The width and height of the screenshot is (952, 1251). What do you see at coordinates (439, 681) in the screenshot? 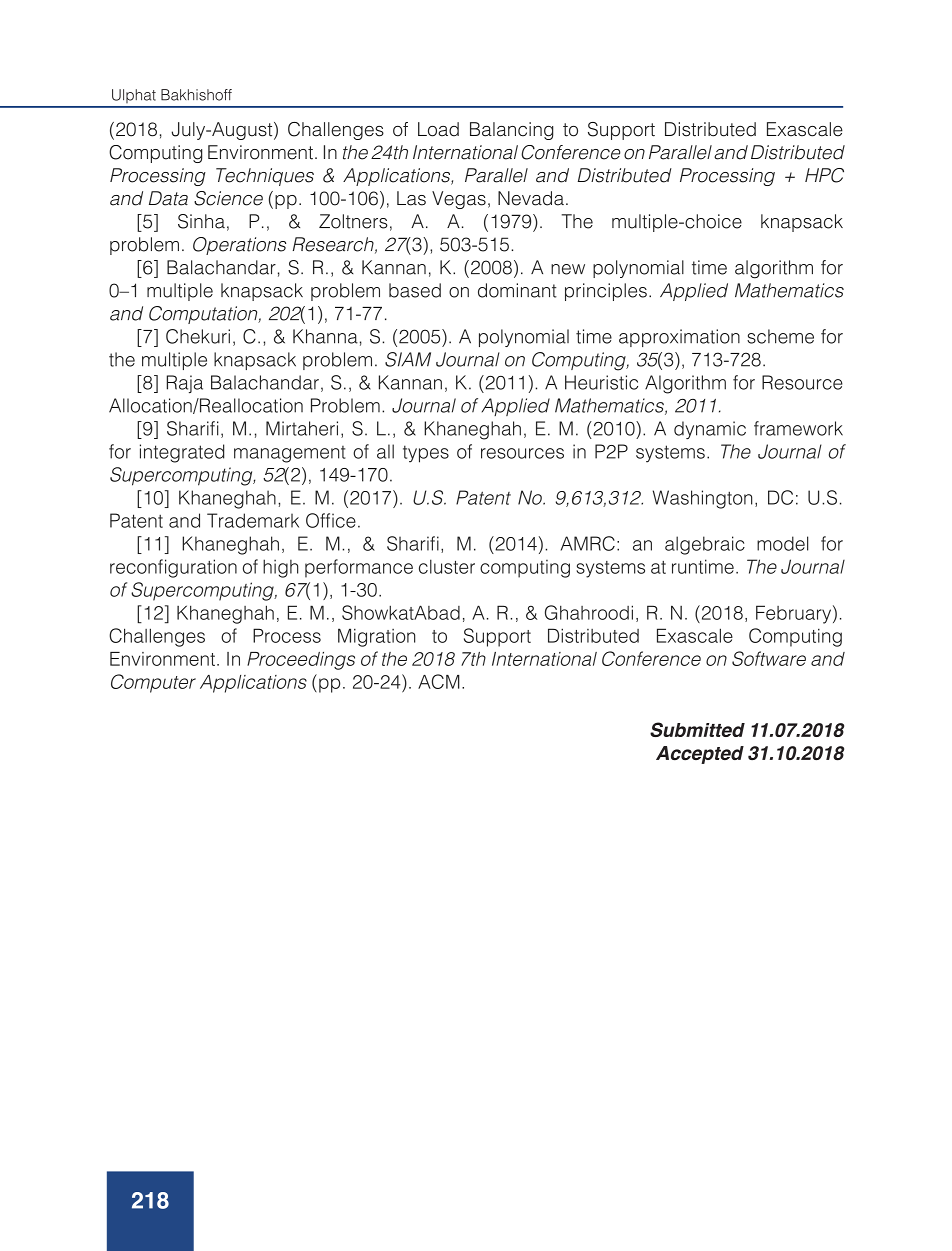
I see `ACM` at bounding box center [439, 681].
